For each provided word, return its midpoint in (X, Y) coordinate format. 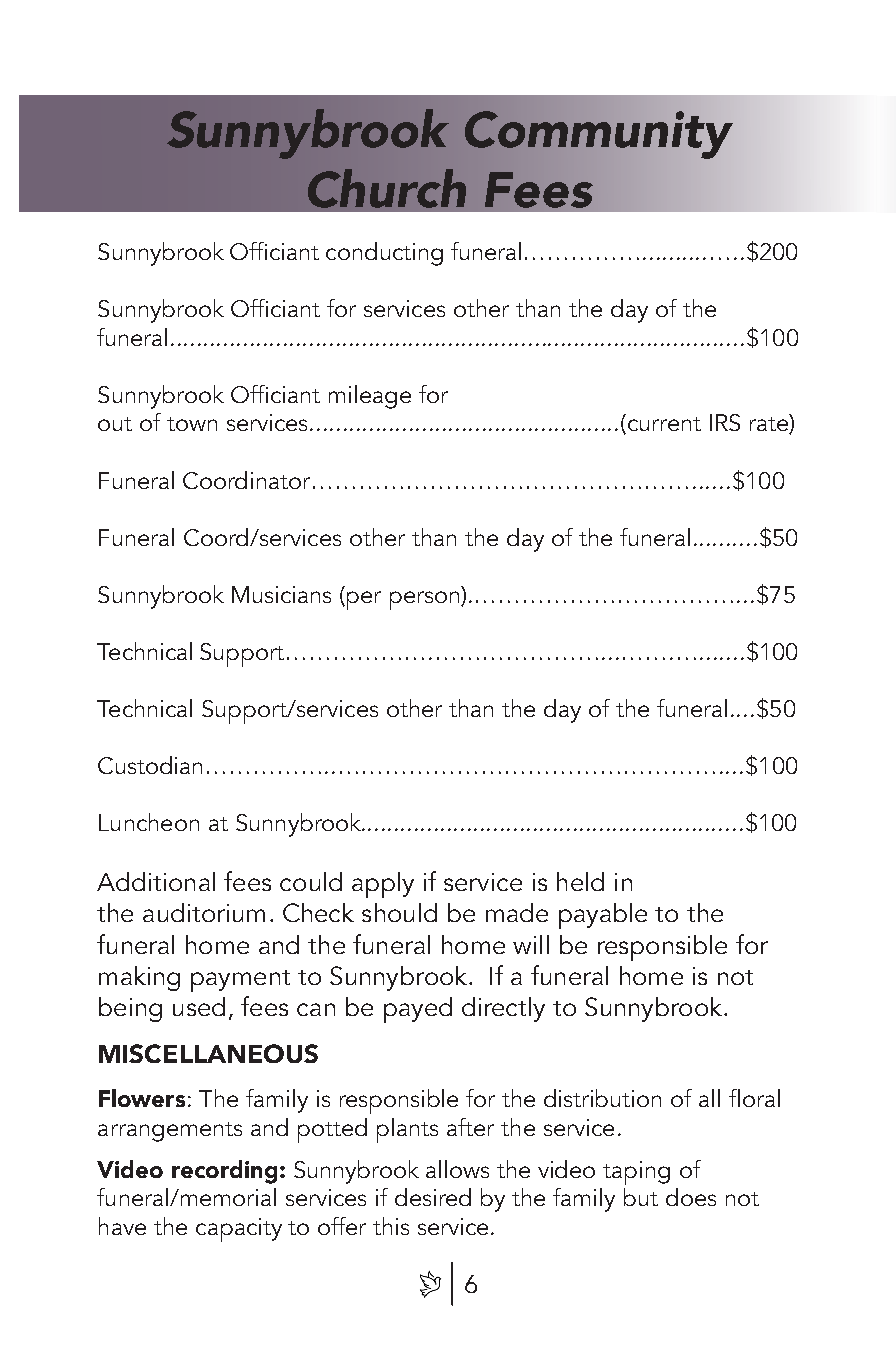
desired (433, 1197)
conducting (384, 254)
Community (599, 135)
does (691, 1197)
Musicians (281, 594)
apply (383, 885)
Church (387, 188)
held (580, 881)
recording (224, 1172)
